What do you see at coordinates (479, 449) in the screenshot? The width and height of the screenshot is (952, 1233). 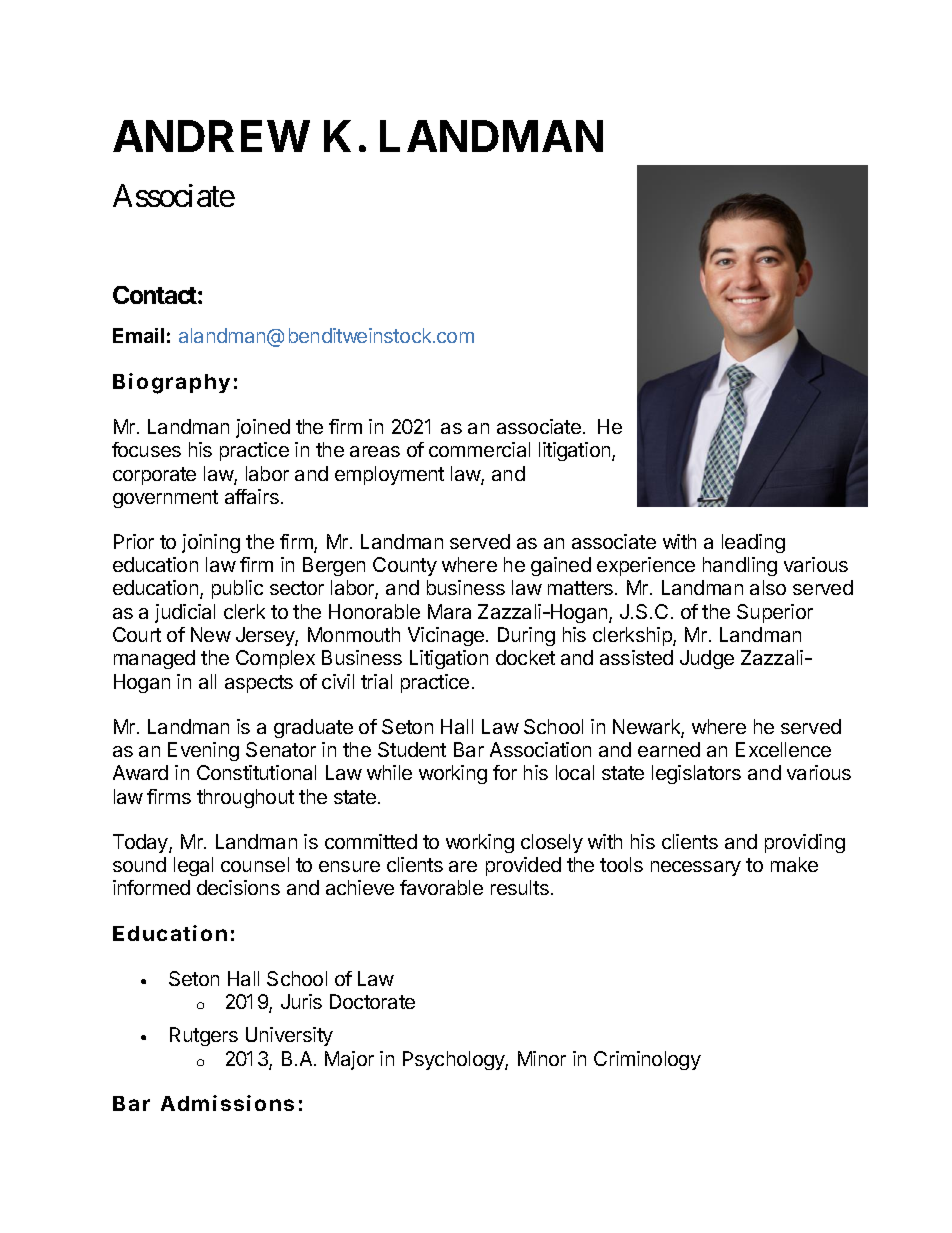 I see `commercial` at bounding box center [479, 449].
